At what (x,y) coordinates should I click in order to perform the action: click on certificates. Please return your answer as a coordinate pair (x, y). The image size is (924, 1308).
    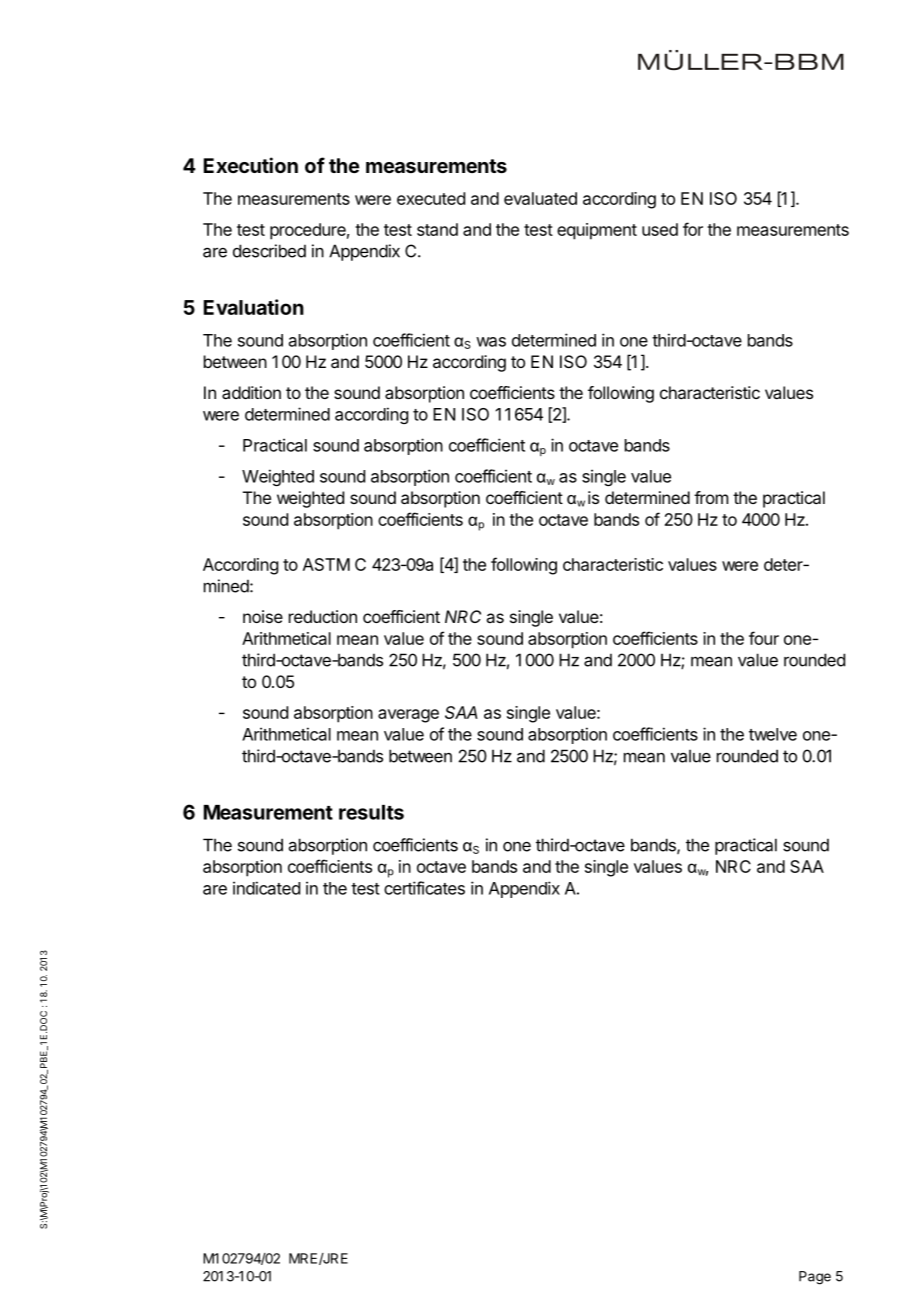
    Looking at the image, I should click on (424, 888).
